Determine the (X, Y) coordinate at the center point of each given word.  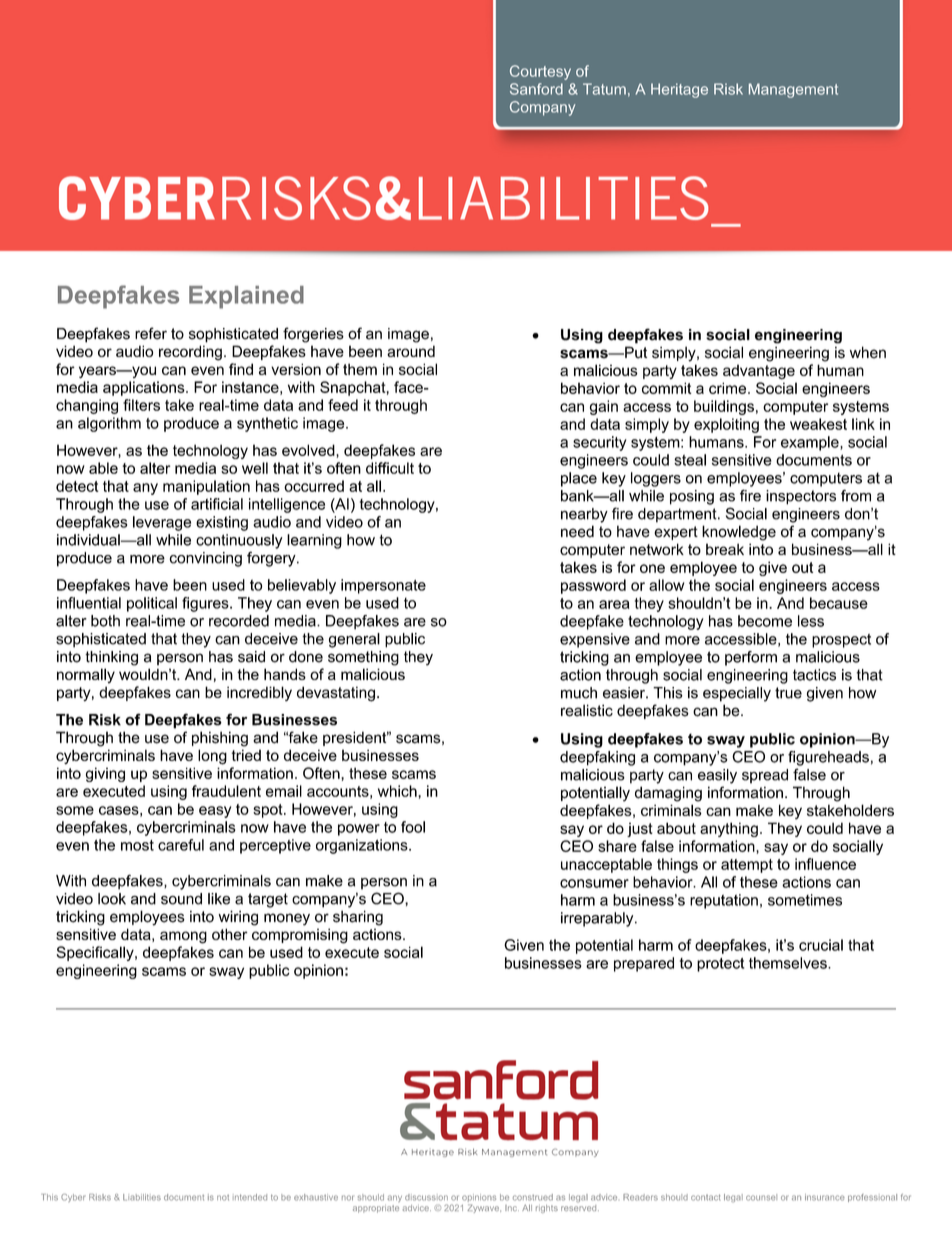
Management (793, 90)
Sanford (536, 89)
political (152, 604)
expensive (595, 640)
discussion (426, 1197)
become (765, 621)
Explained (246, 297)
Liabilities (142, 1197)
